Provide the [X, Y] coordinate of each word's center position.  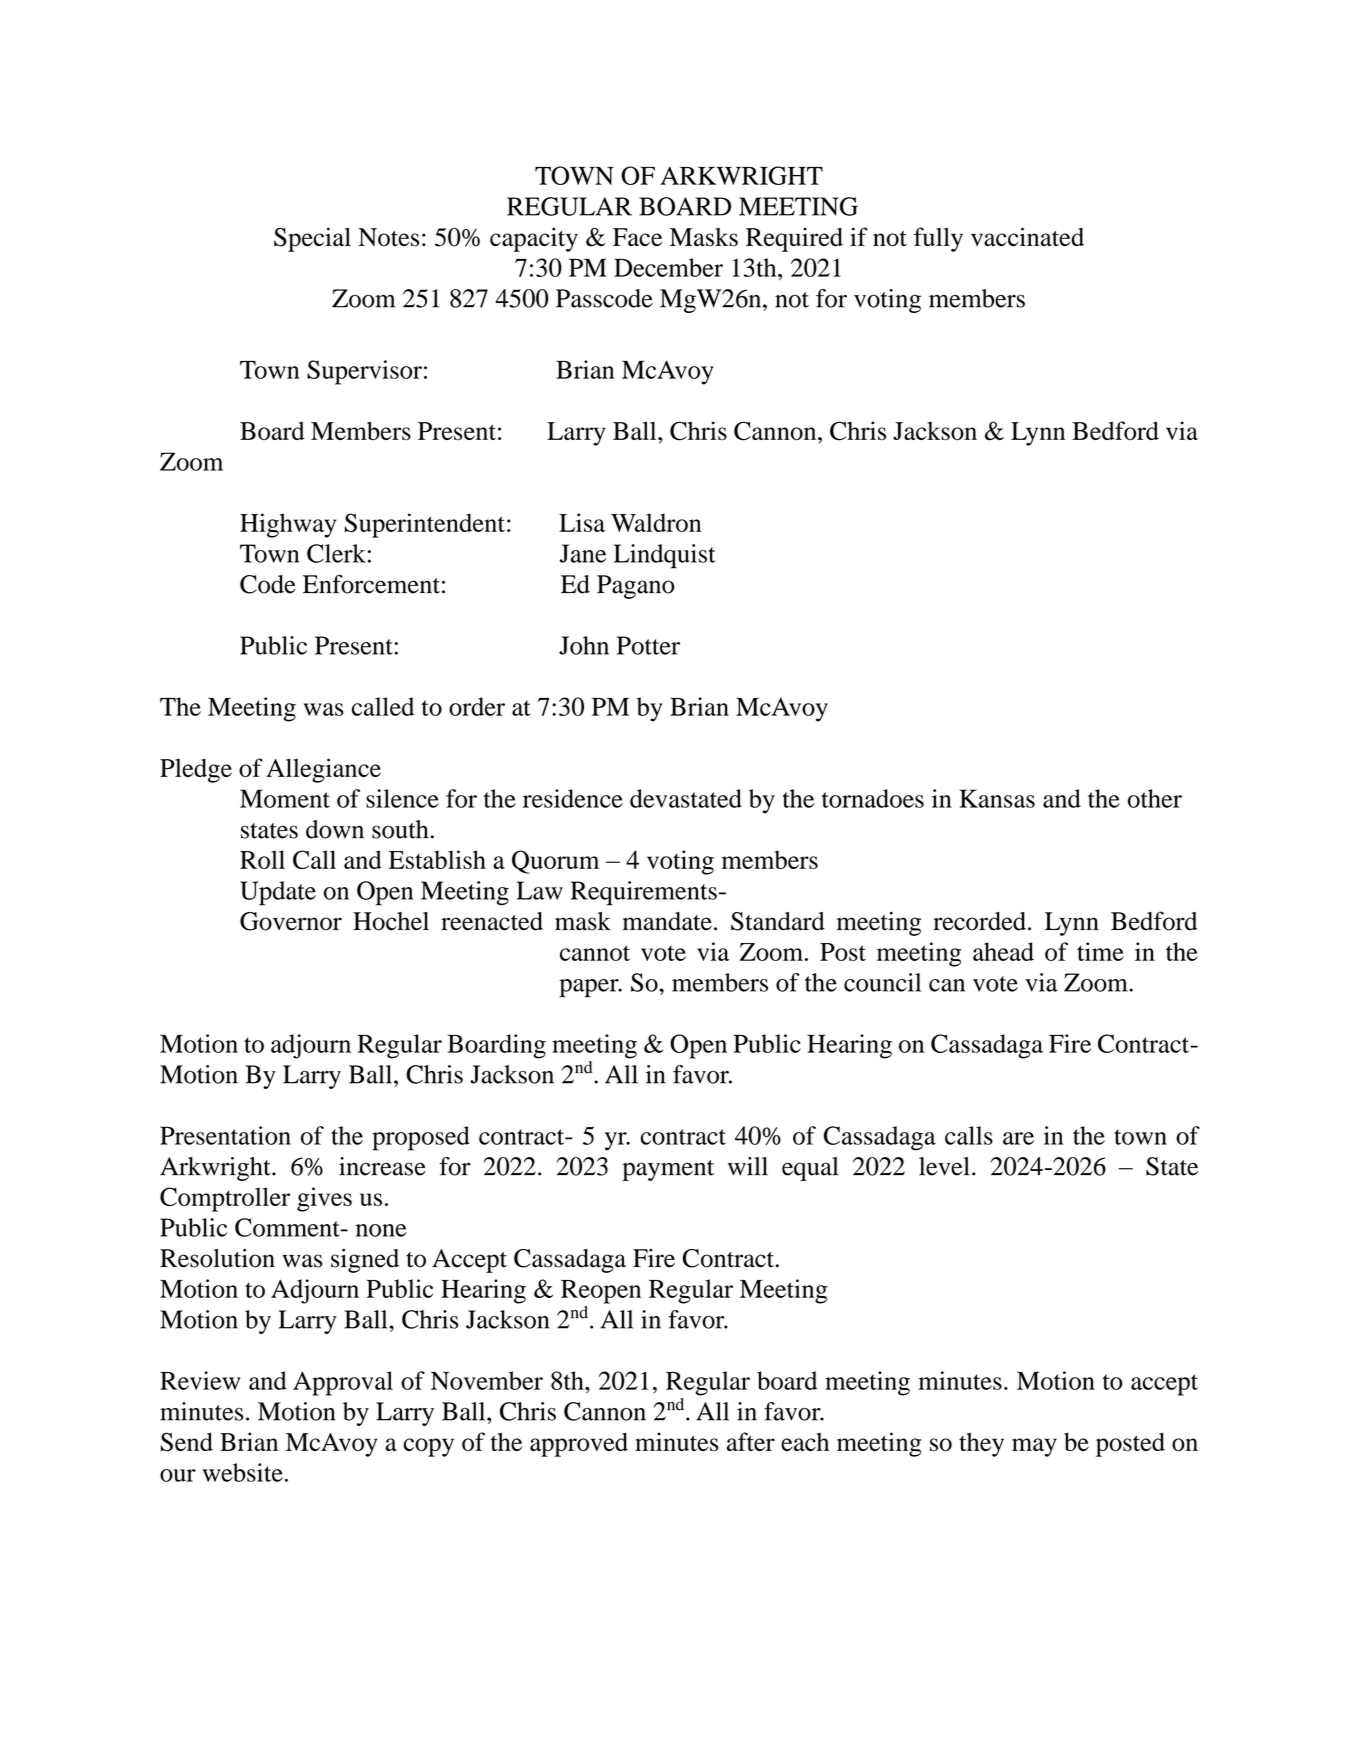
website [242, 1472]
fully [938, 239]
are [1018, 1138]
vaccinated [1027, 236]
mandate [667, 921]
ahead [1003, 951]
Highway [288, 525]
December [668, 267]
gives [324, 1199]
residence [573, 798]
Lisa [582, 522]
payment [668, 1170]
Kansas [997, 798]
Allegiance [323, 770]
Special [312, 239]
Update [278, 893]
